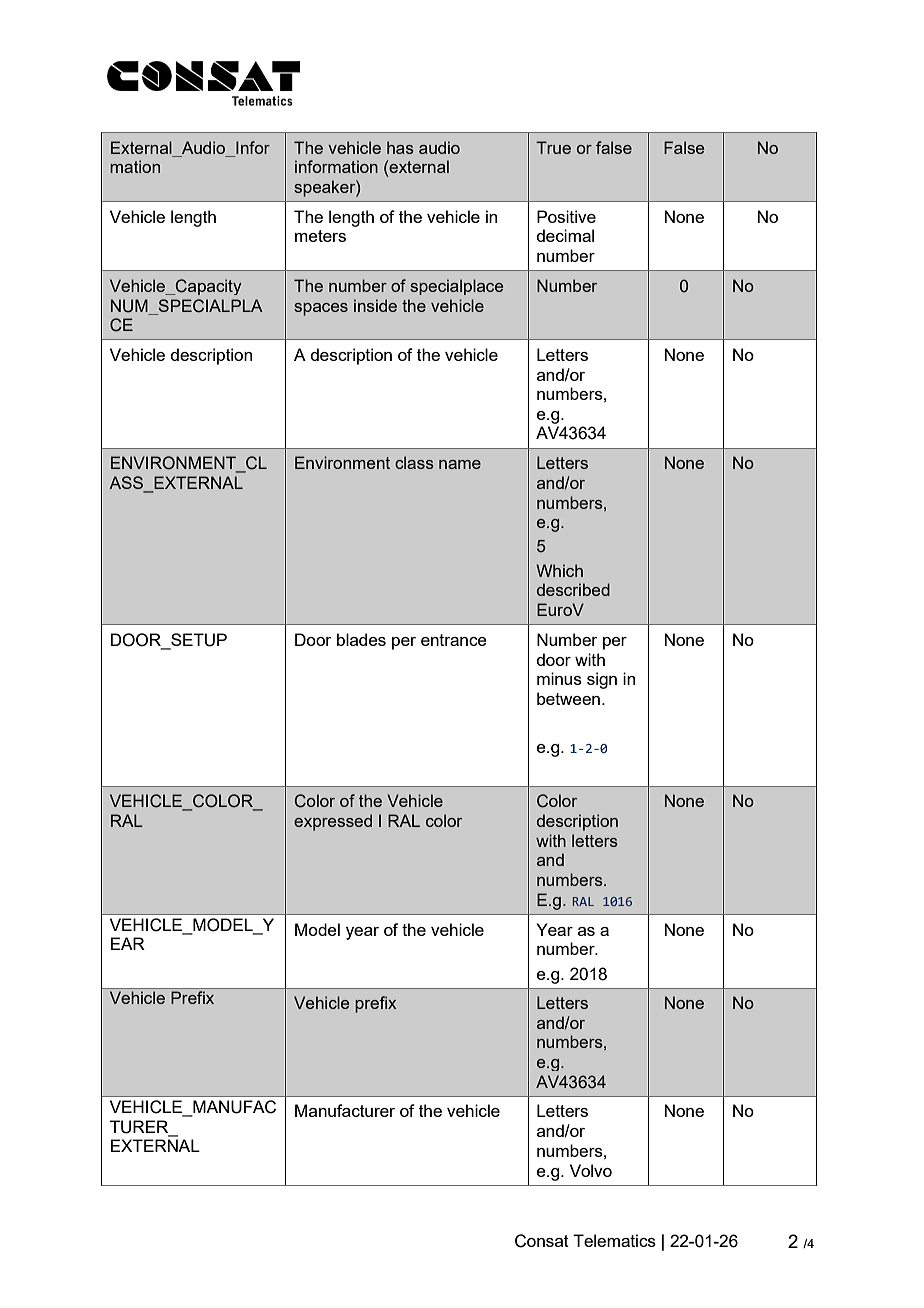 The width and height of the image is (924, 1308). I want to click on Telematics, so click(614, 1240).
